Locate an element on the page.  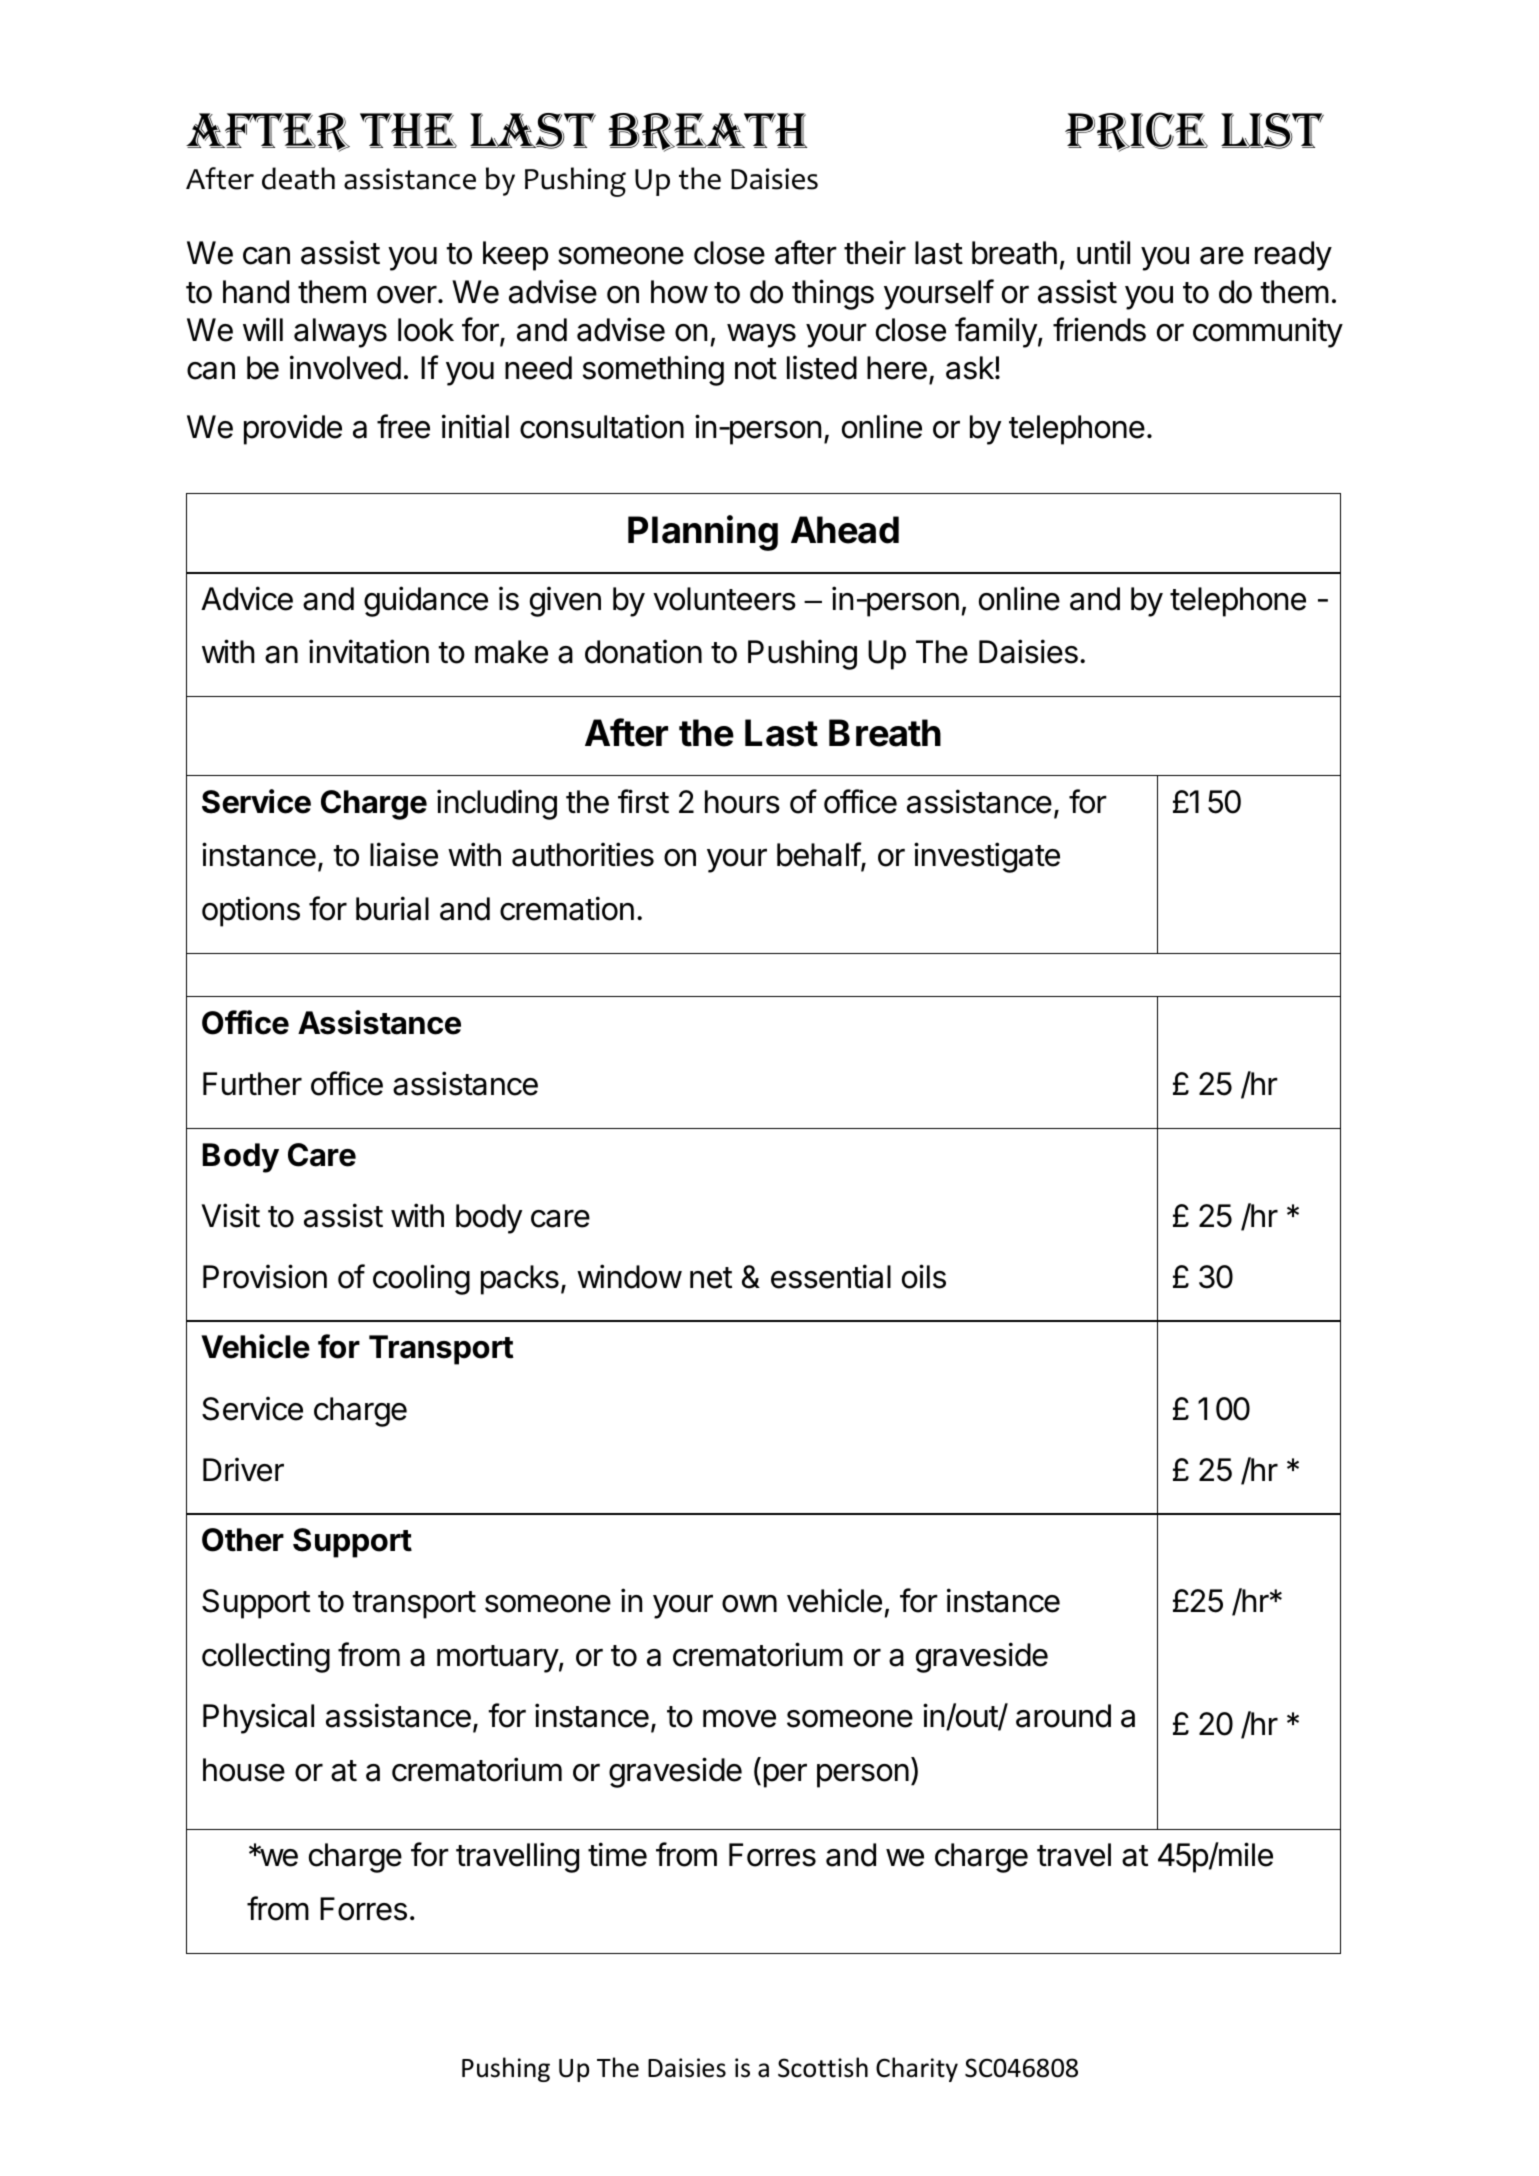
cooling is located at coordinates (421, 1279).
